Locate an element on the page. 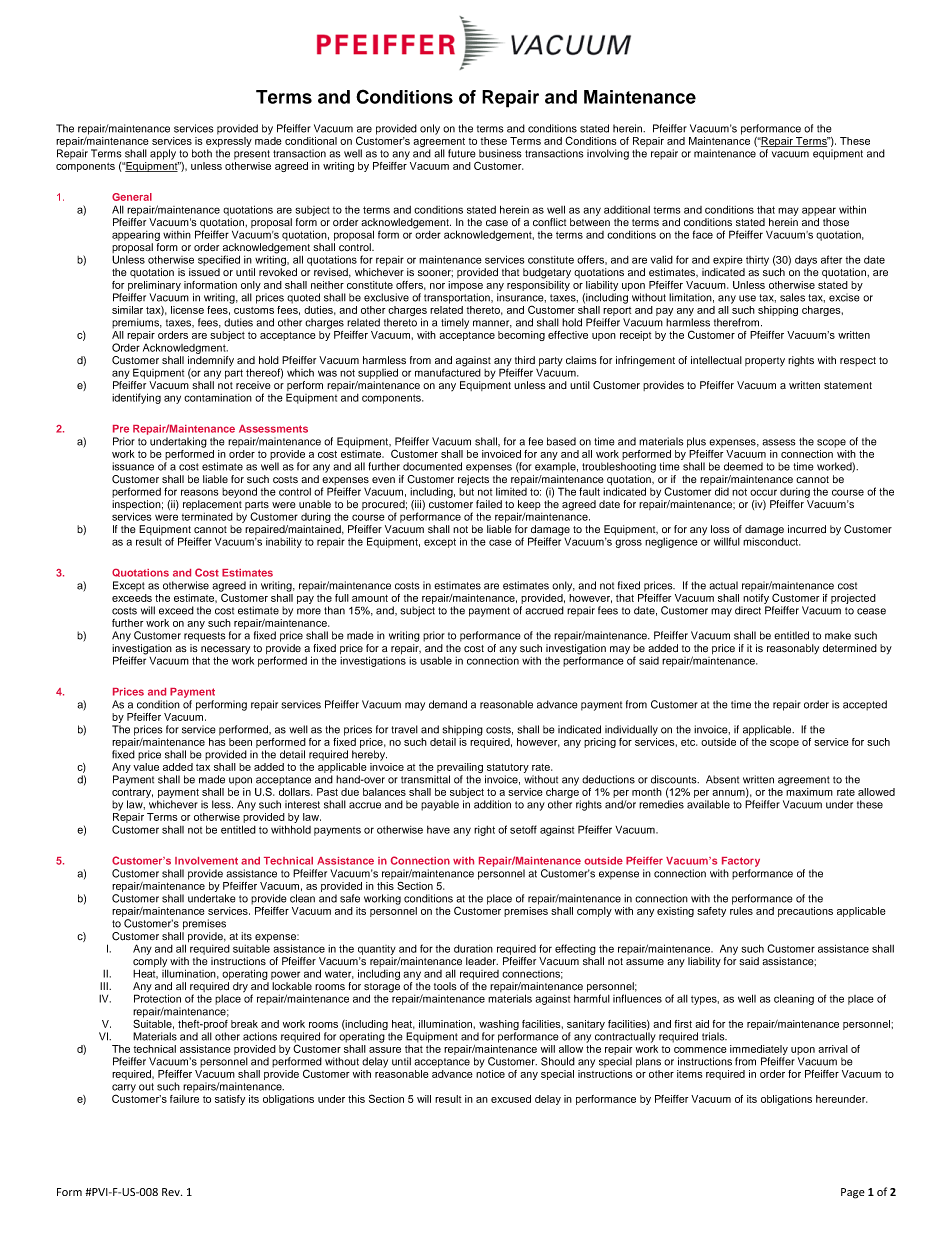  satisfy is located at coordinates (230, 1100).
